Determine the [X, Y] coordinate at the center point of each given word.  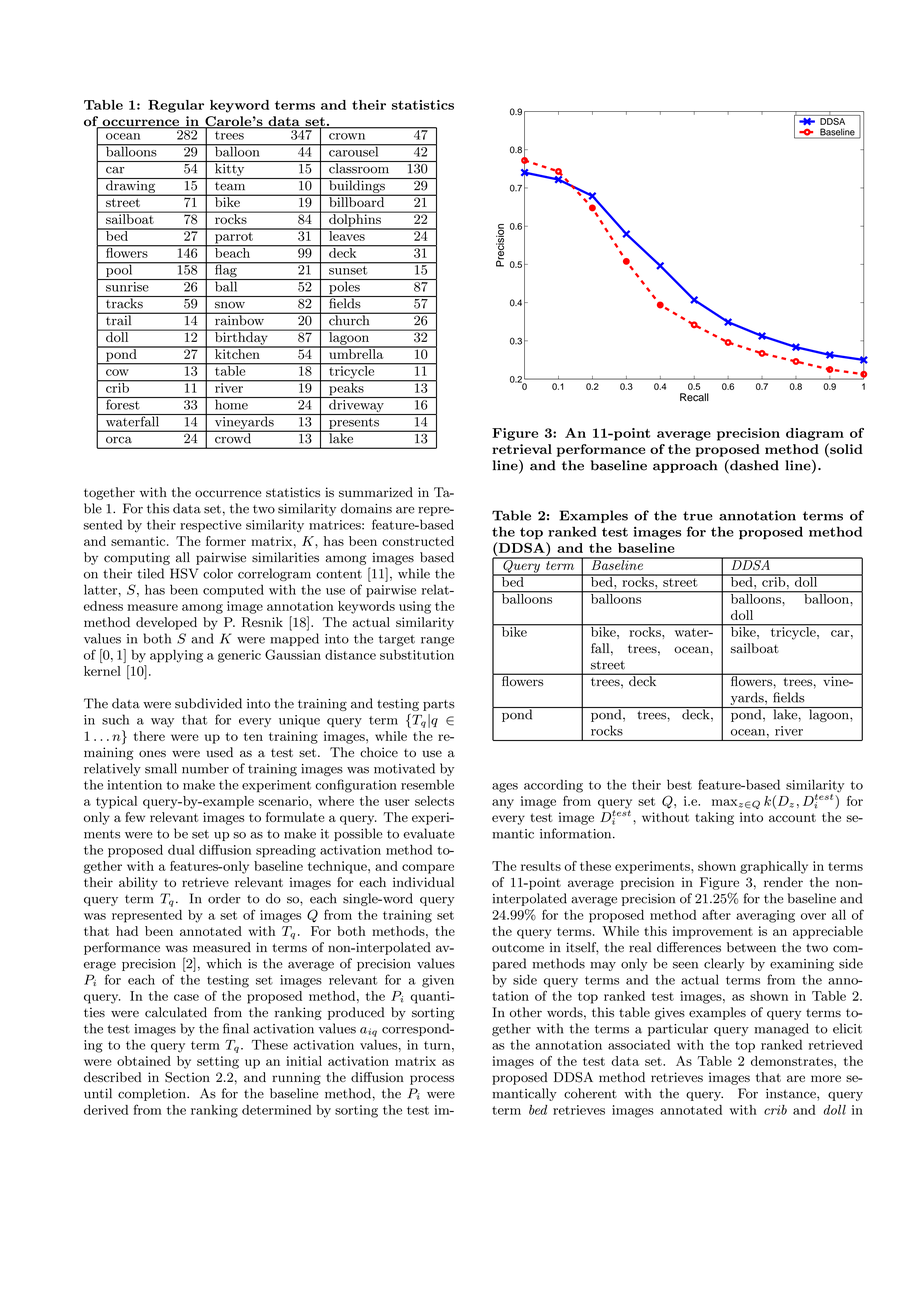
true [698, 516]
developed [166, 623]
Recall [694, 397]
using [415, 607]
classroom [359, 167]
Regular [176, 106]
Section [187, 1077]
